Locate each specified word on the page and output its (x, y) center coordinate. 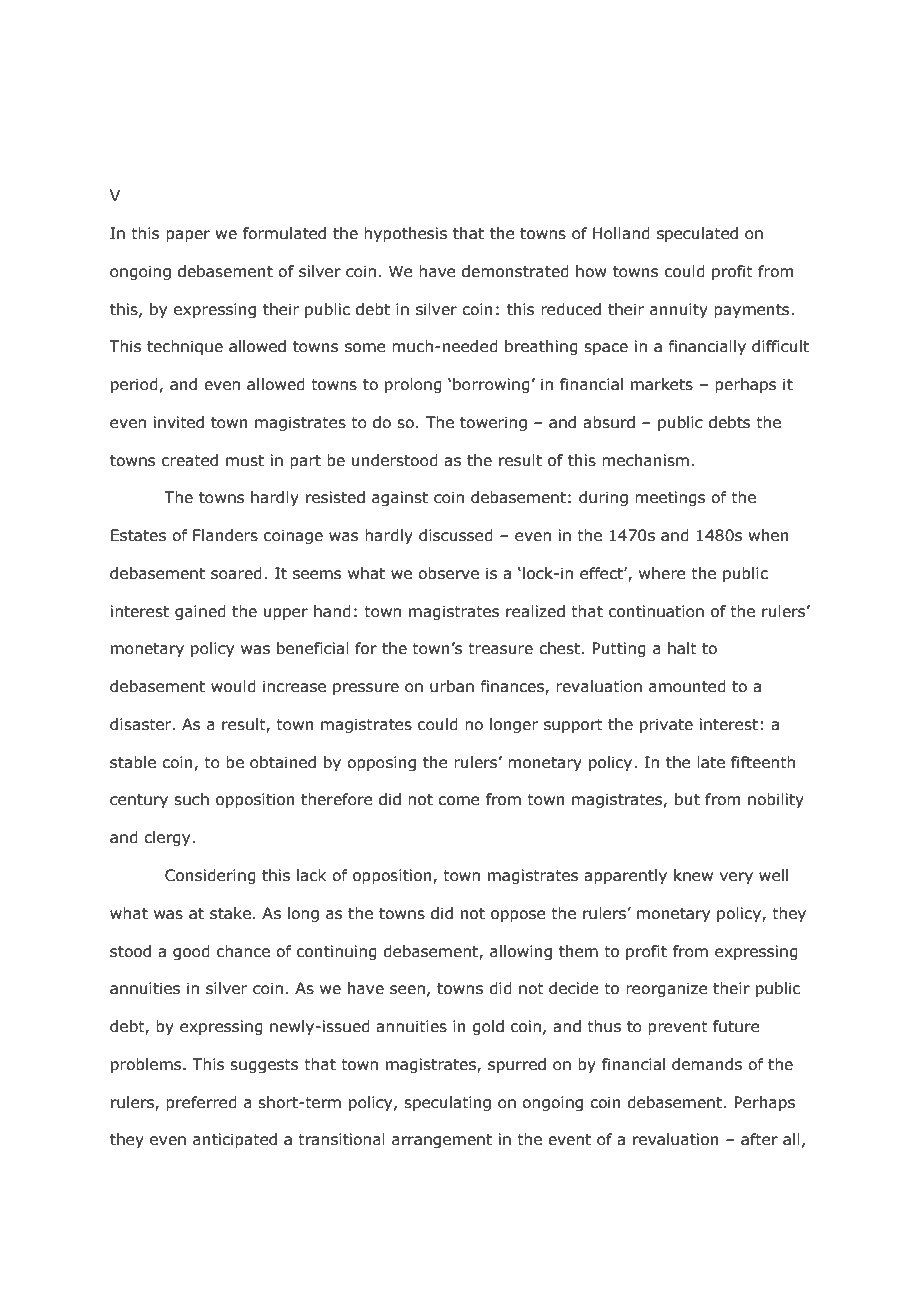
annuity (679, 310)
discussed (456, 535)
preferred (201, 1103)
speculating (447, 1103)
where (662, 573)
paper (188, 236)
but (687, 799)
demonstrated (515, 271)
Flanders (225, 535)
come (459, 801)
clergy (168, 838)
